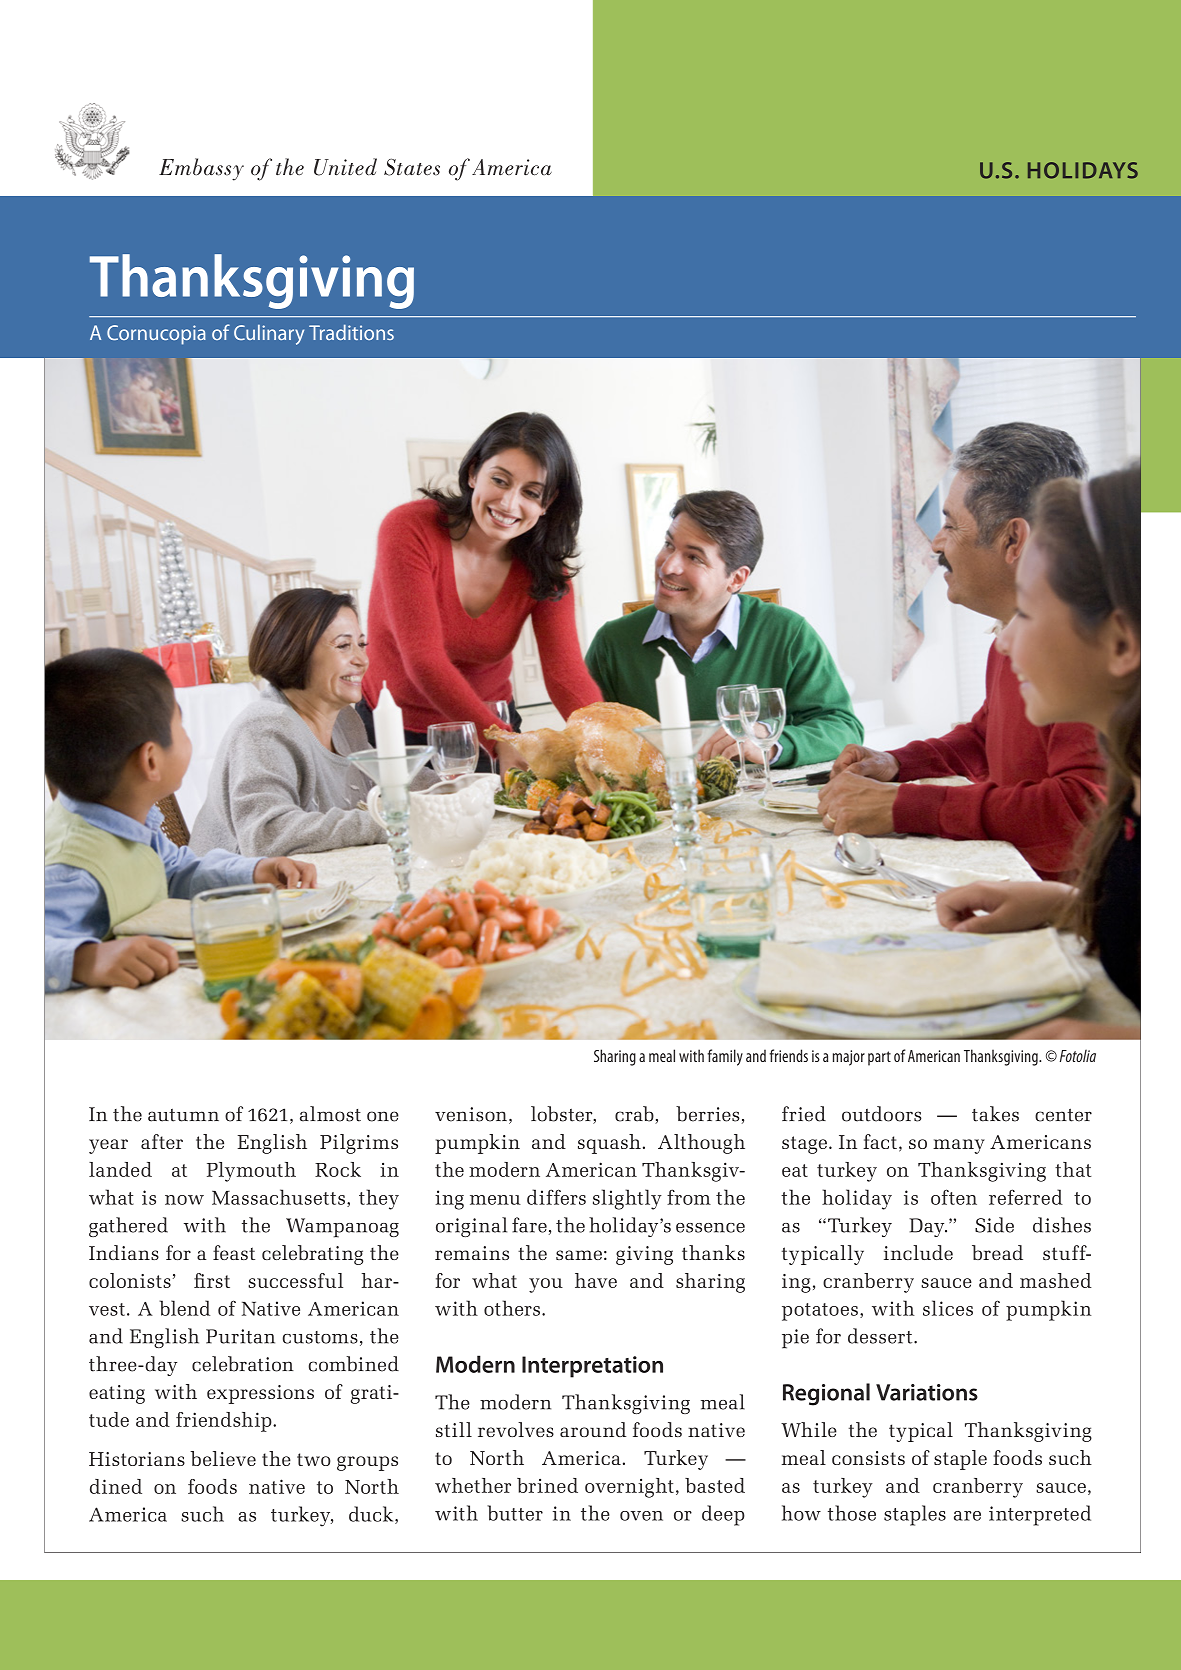  I want to click on Embassy, so click(201, 169).
